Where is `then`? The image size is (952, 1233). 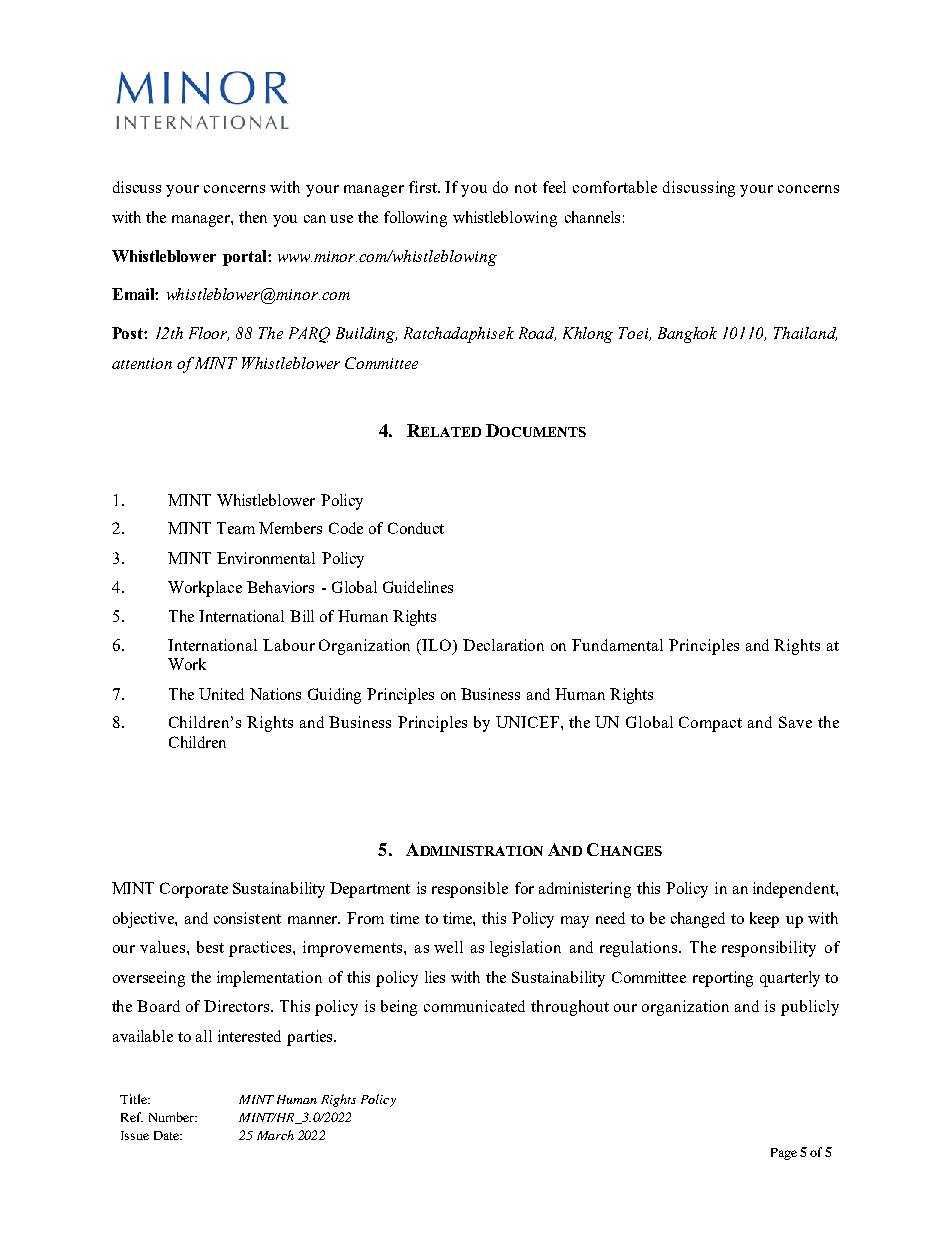
then is located at coordinates (253, 217).
